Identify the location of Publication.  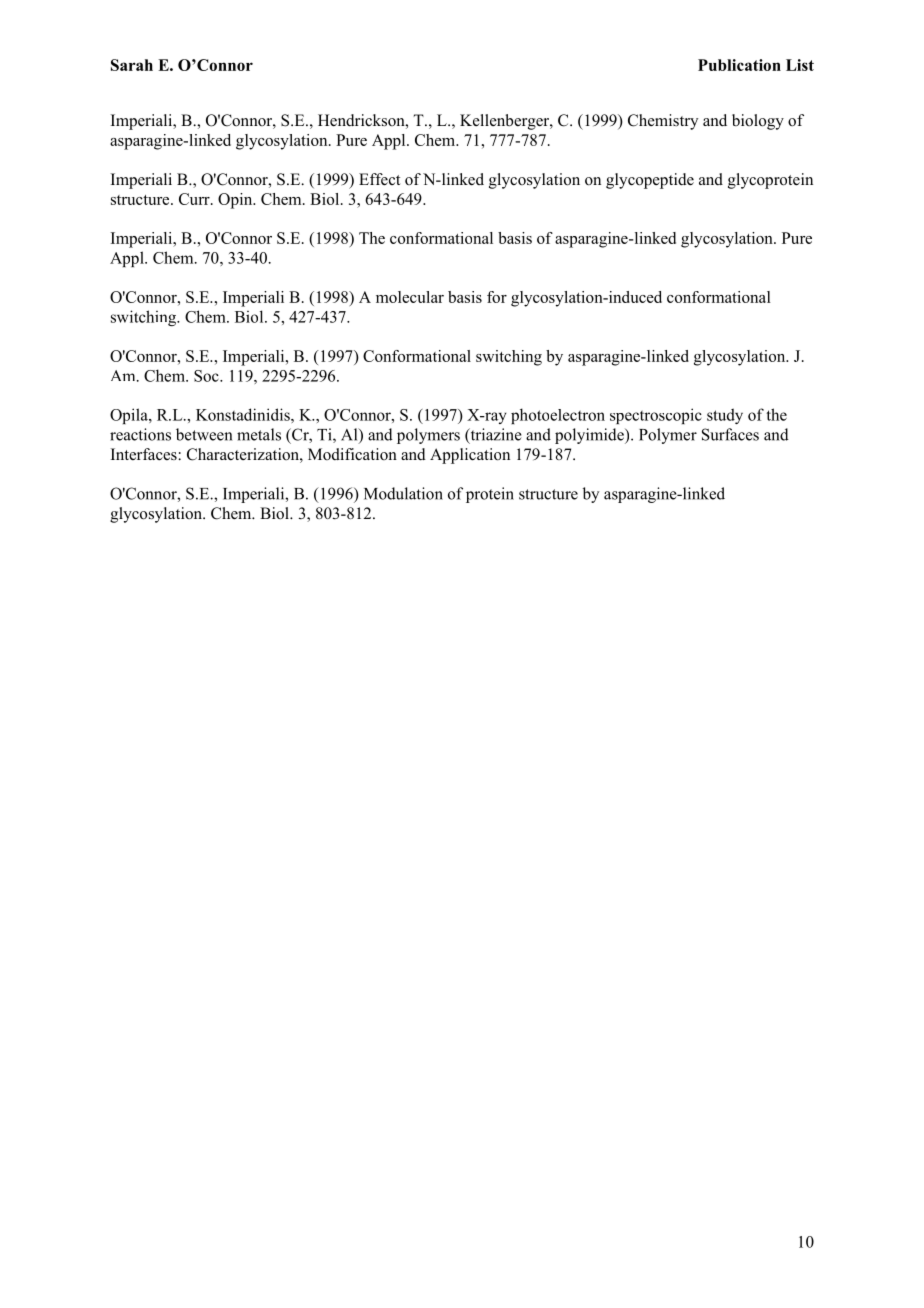
(739, 65).
